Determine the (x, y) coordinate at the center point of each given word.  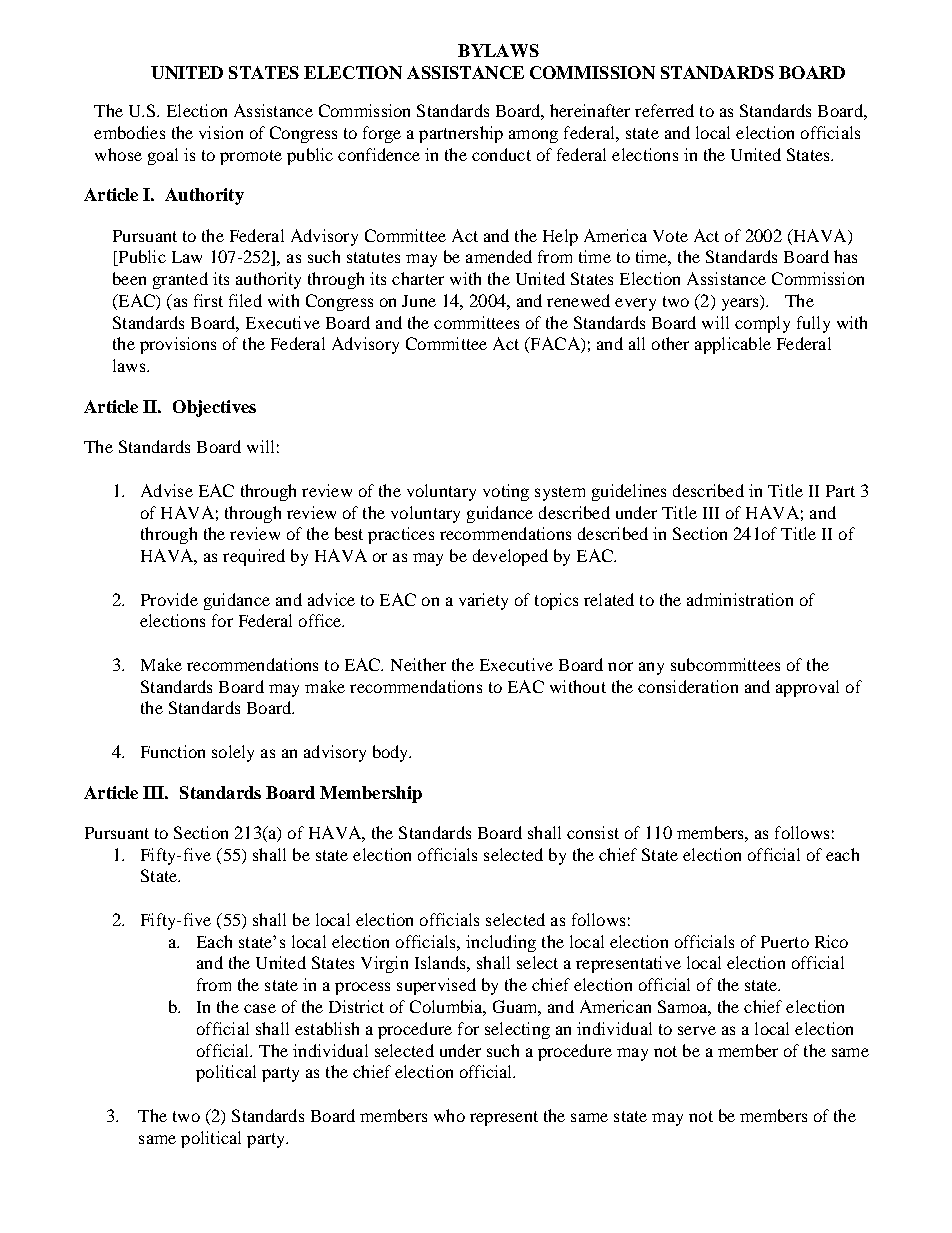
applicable (733, 345)
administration (740, 599)
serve (697, 1030)
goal (163, 156)
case (260, 1008)
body (392, 753)
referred (664, 110)
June (419, 301)
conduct (501, 154)
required (254, 557)
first (208, 300)
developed (510, 557)
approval (807, 688)
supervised (436, 986)
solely (233, 753)
